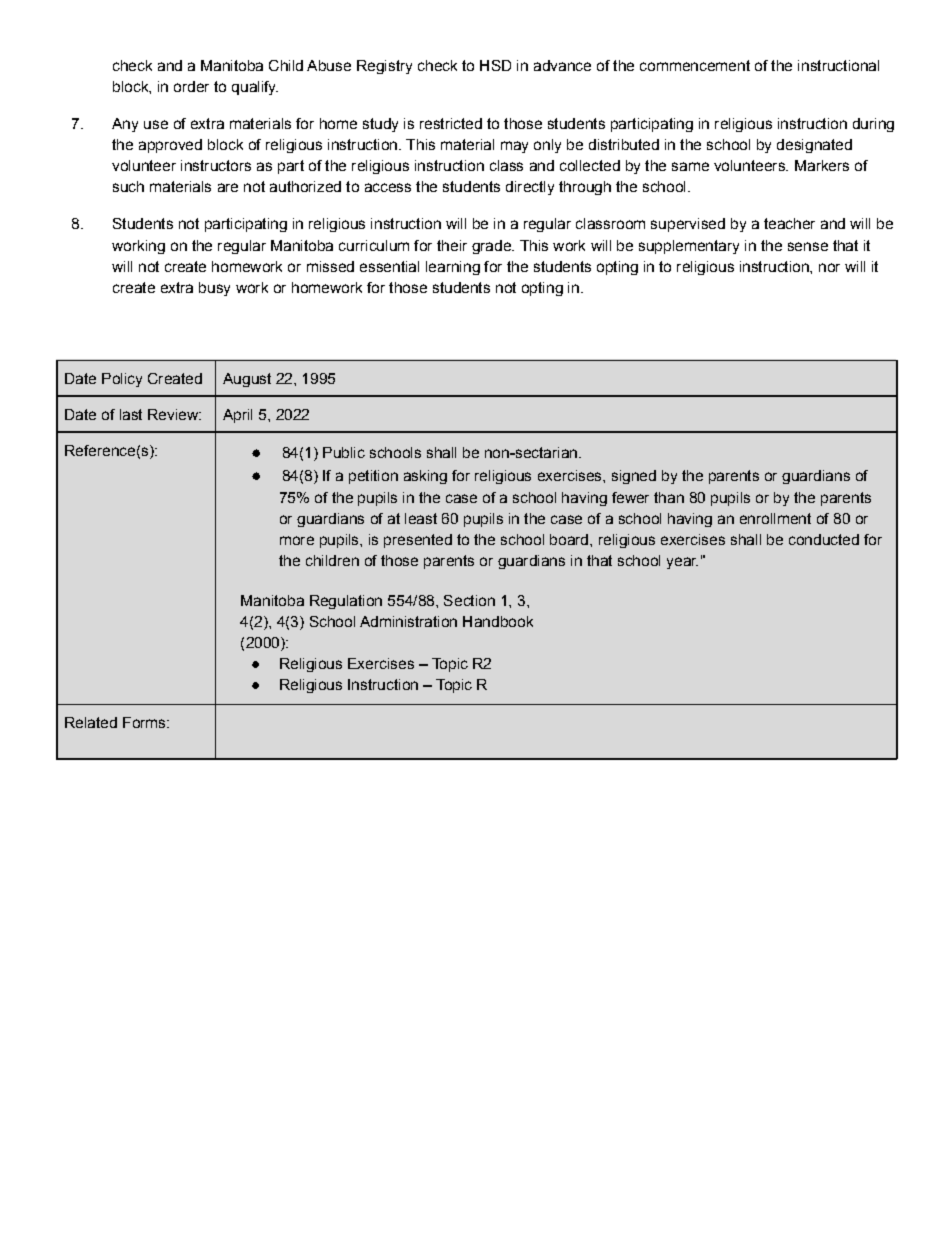  I want to click on commencement, so click(695, 65).
